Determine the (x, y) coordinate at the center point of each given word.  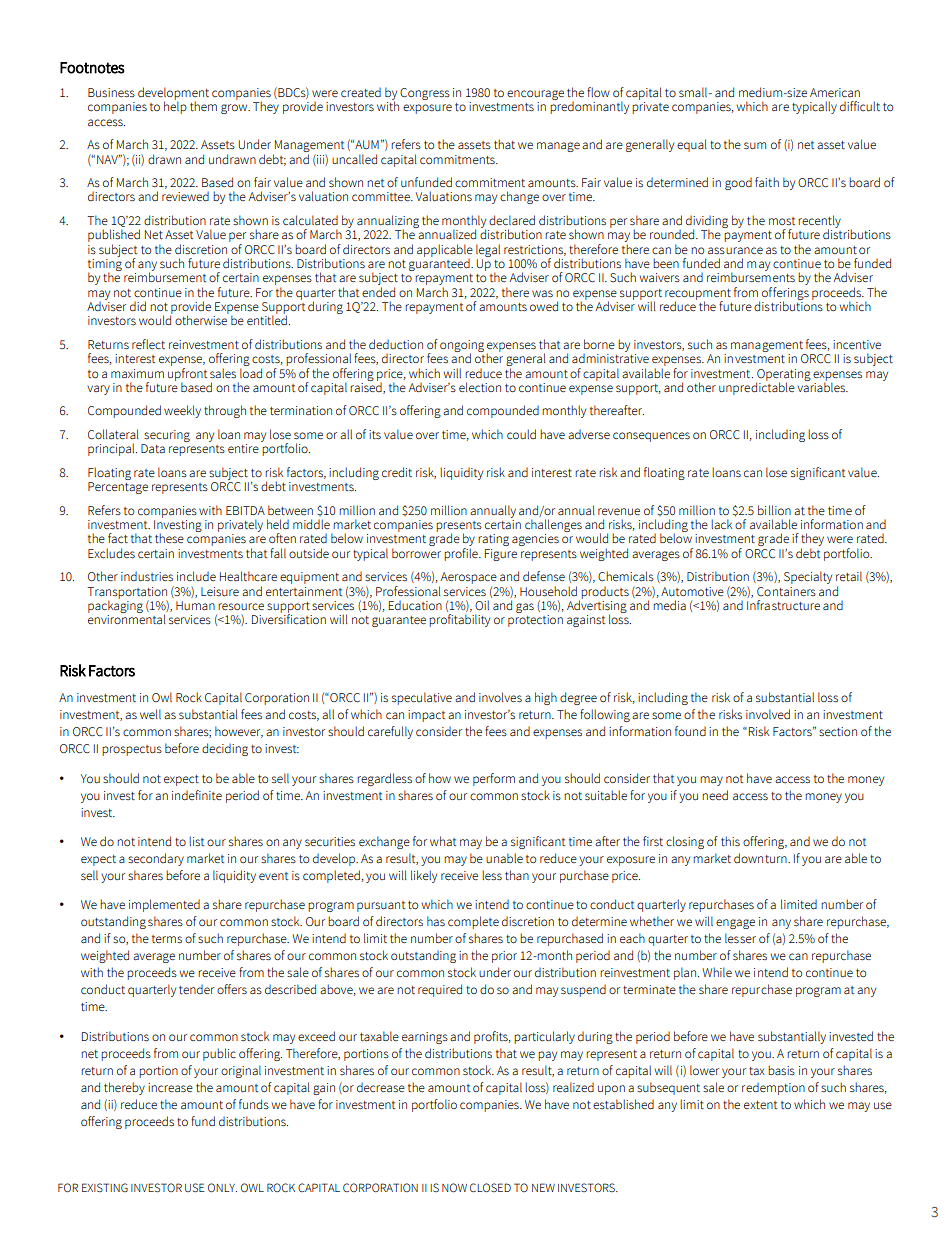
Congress (425, 94)
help (175, 106)
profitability (459, 620)
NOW (454, 1187)
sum (755, 146)
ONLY (222, 1187)
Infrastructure (783, 605)
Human (195, 605)
